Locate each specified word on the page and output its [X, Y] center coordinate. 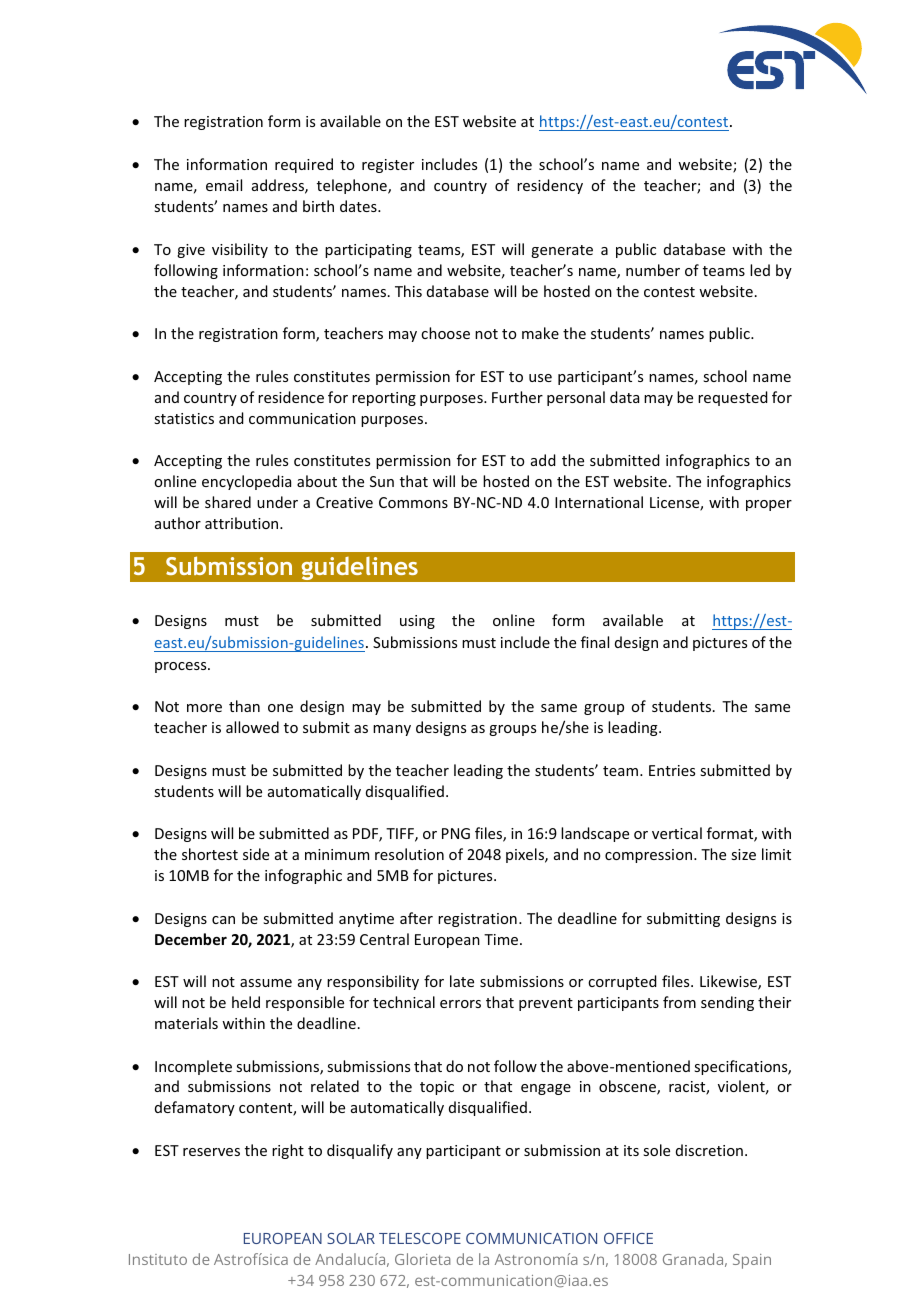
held [246, 1002]
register [388, 166]
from [679, 1002]
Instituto [158, 1259]
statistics [184, 418]
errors [460, 1004]
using [417, 622]
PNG [456, 833]
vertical [677, 833]
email [224, 185]
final [595, 642]
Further [517, 397]
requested [733, 398]
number [653, 270]
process [182, 667]
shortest [210, 854]
